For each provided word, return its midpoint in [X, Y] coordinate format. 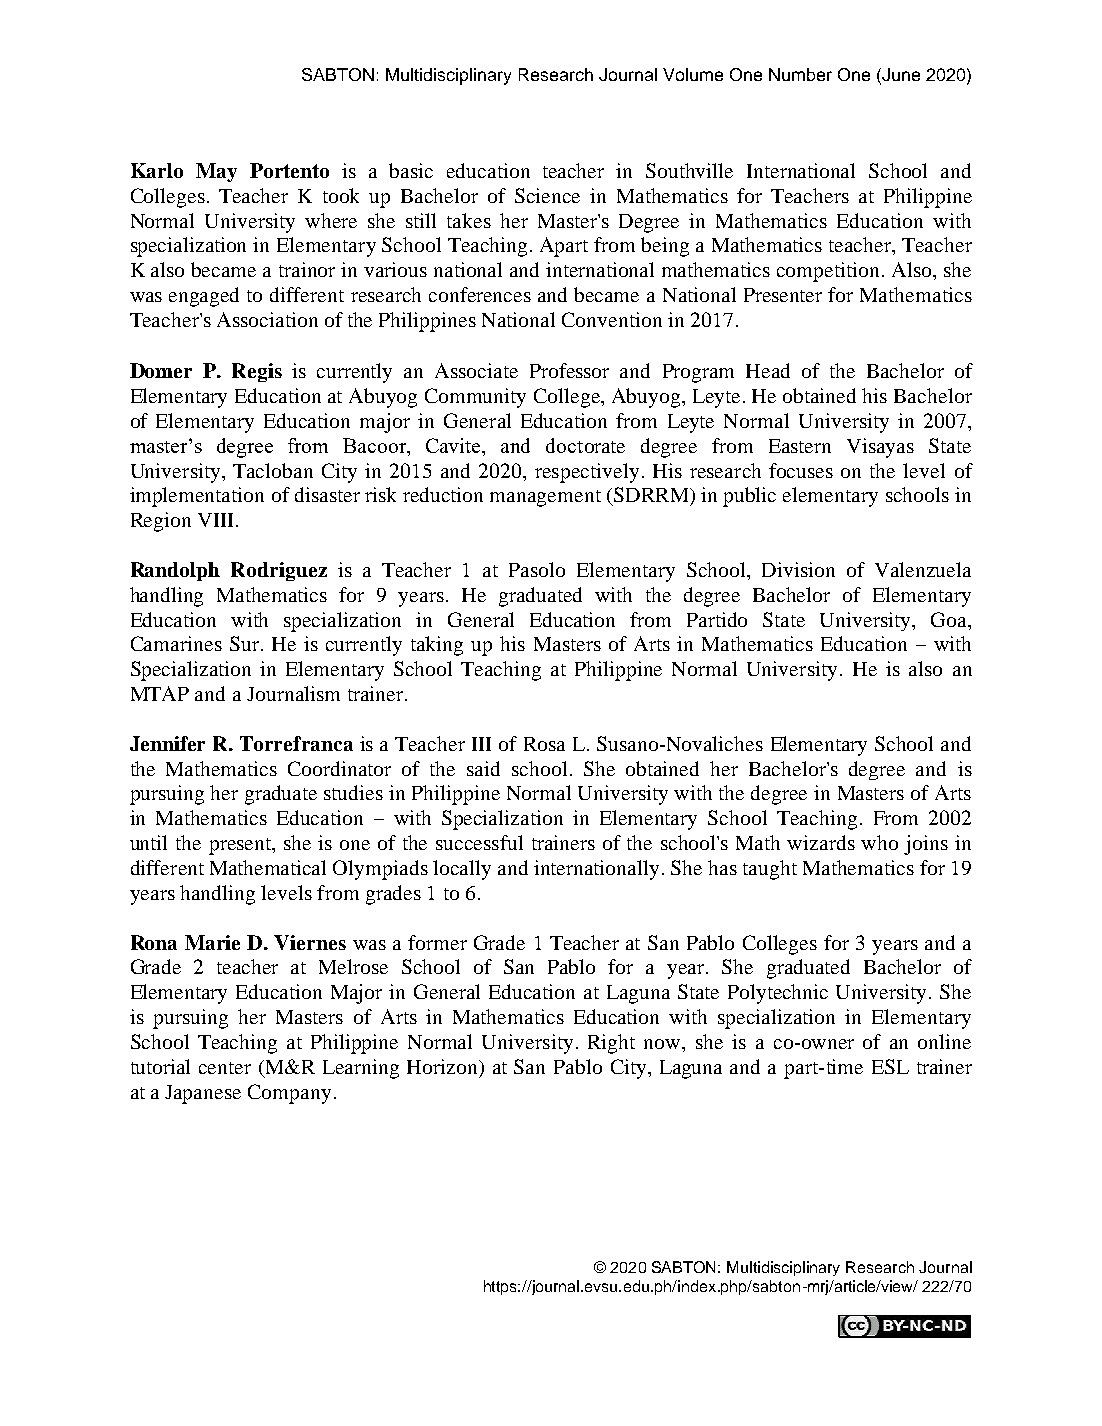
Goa [950, 619]
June [900, 74]
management [545, 498]
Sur [246, 643]
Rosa [544, 744]
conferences [480, 294]
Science [547, 195]
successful [479, 842]
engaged [204, 297]
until [148, 842]
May [216, 172]
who [879, 842]
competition [828, 272]
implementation [197, 497]
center [225, 1068]
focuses [801, 470]
